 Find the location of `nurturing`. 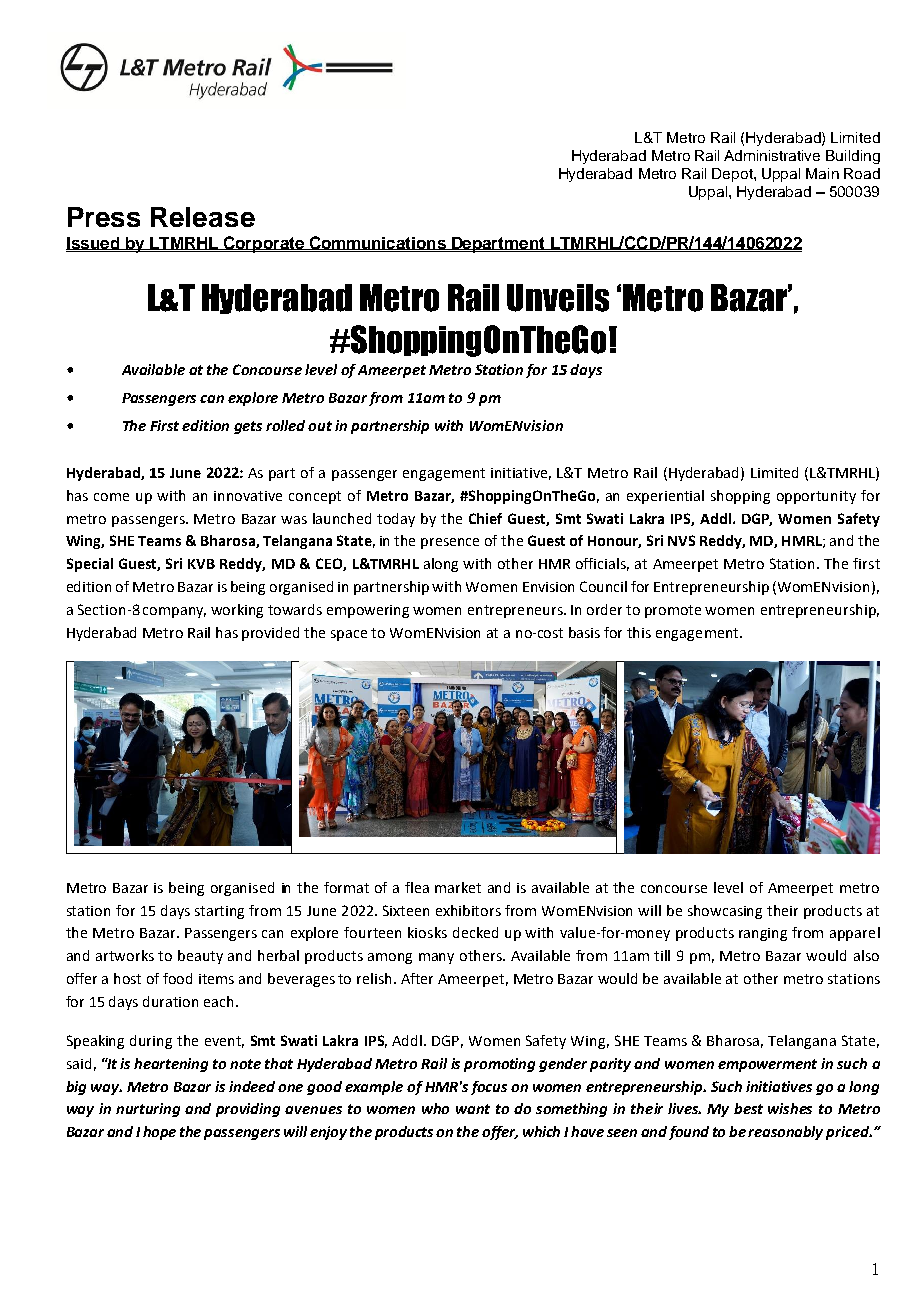

nurturing is located at coordinates (148, 1110).
